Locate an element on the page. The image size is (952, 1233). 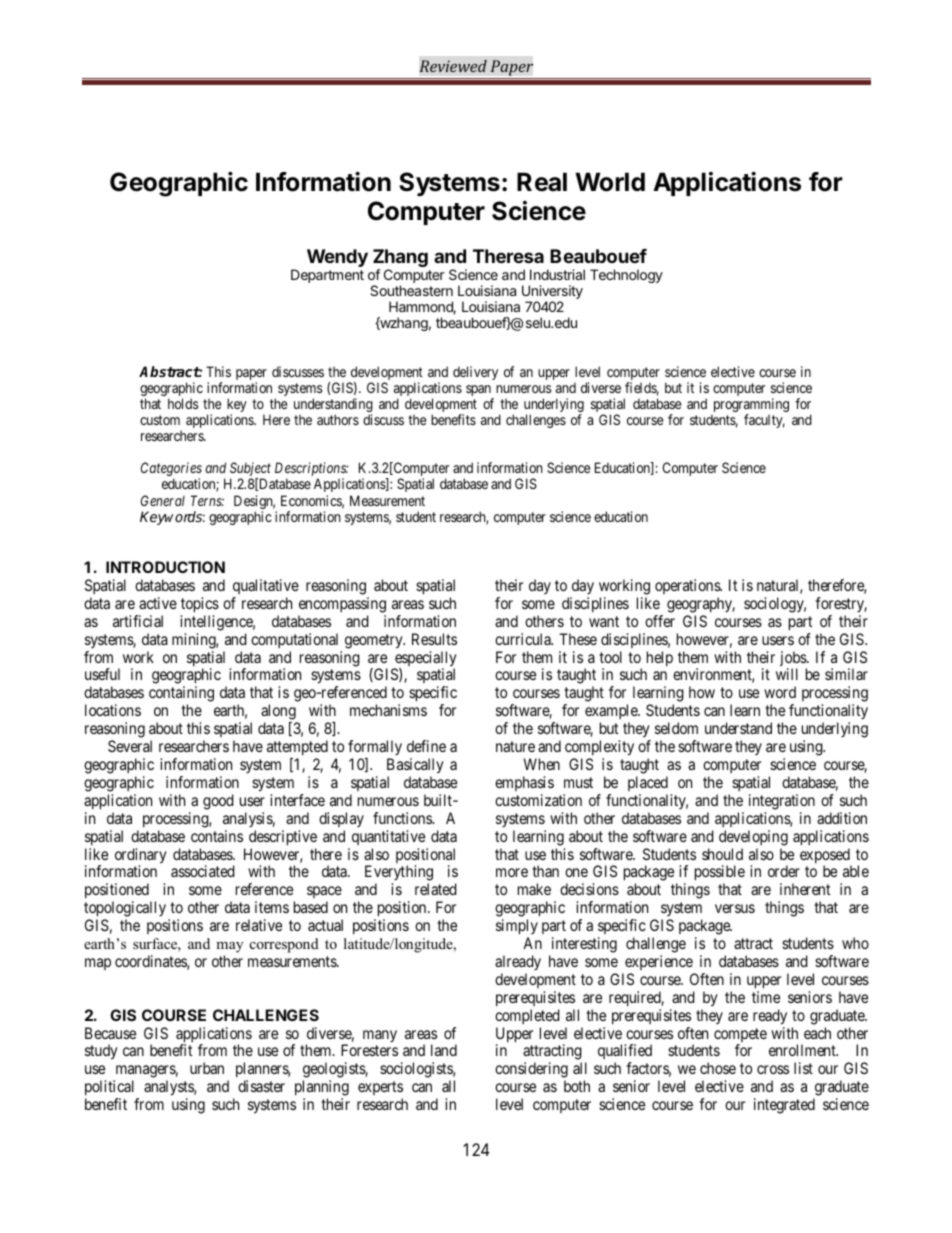
geography is located at coordinates (701, 605).
